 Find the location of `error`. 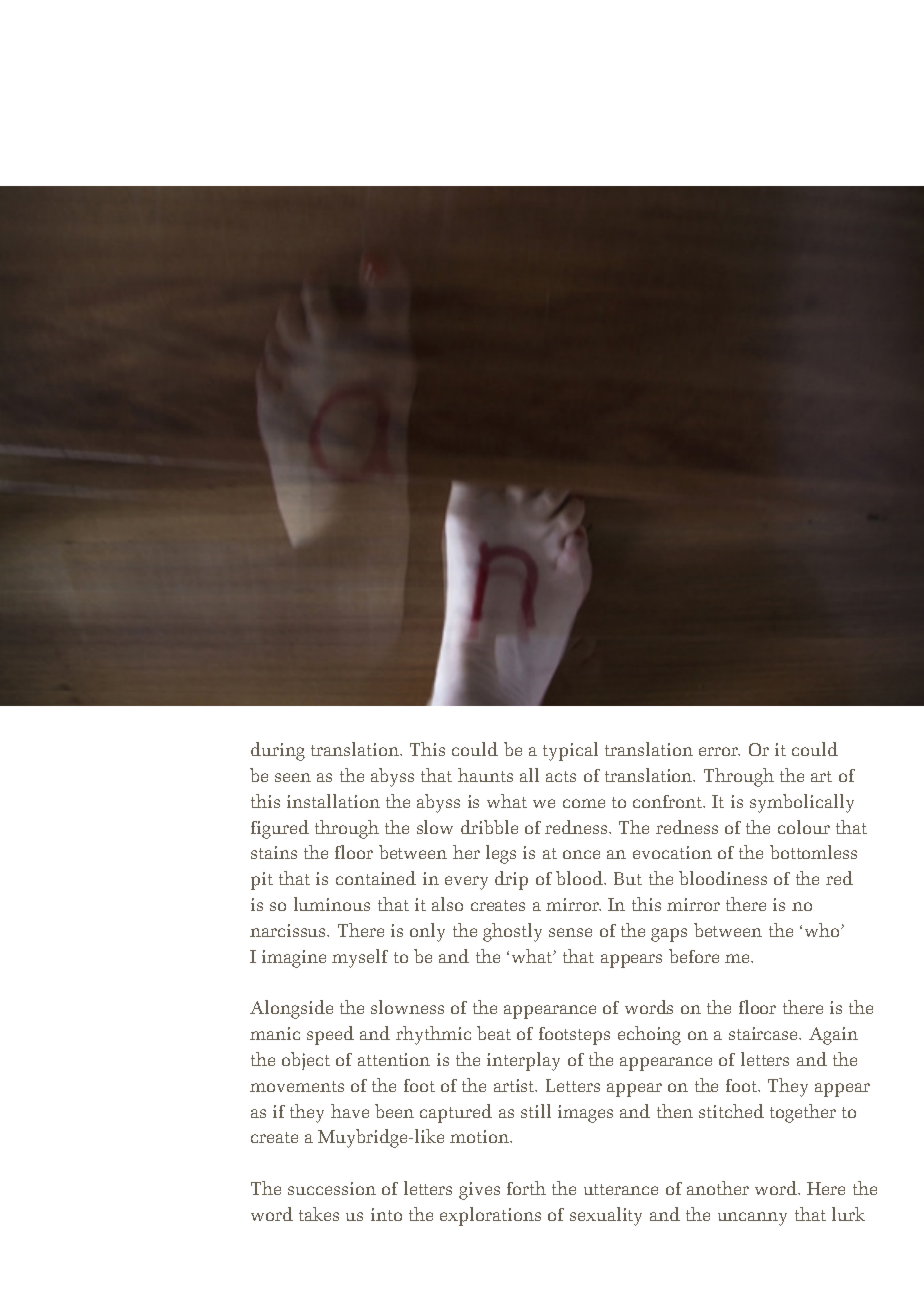

error is located at coordinates (719, 751).
